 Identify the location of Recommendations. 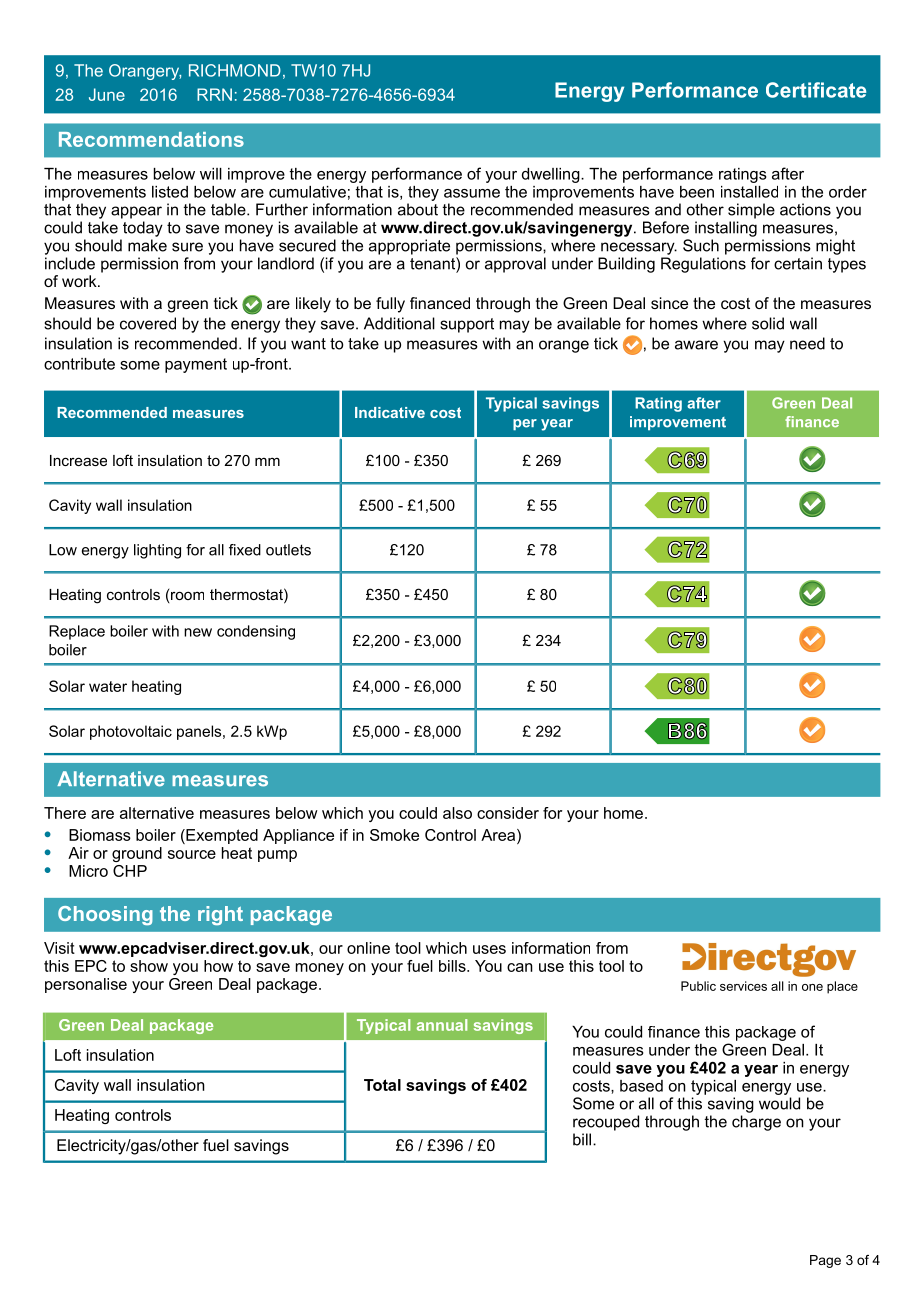
(151, 139).
